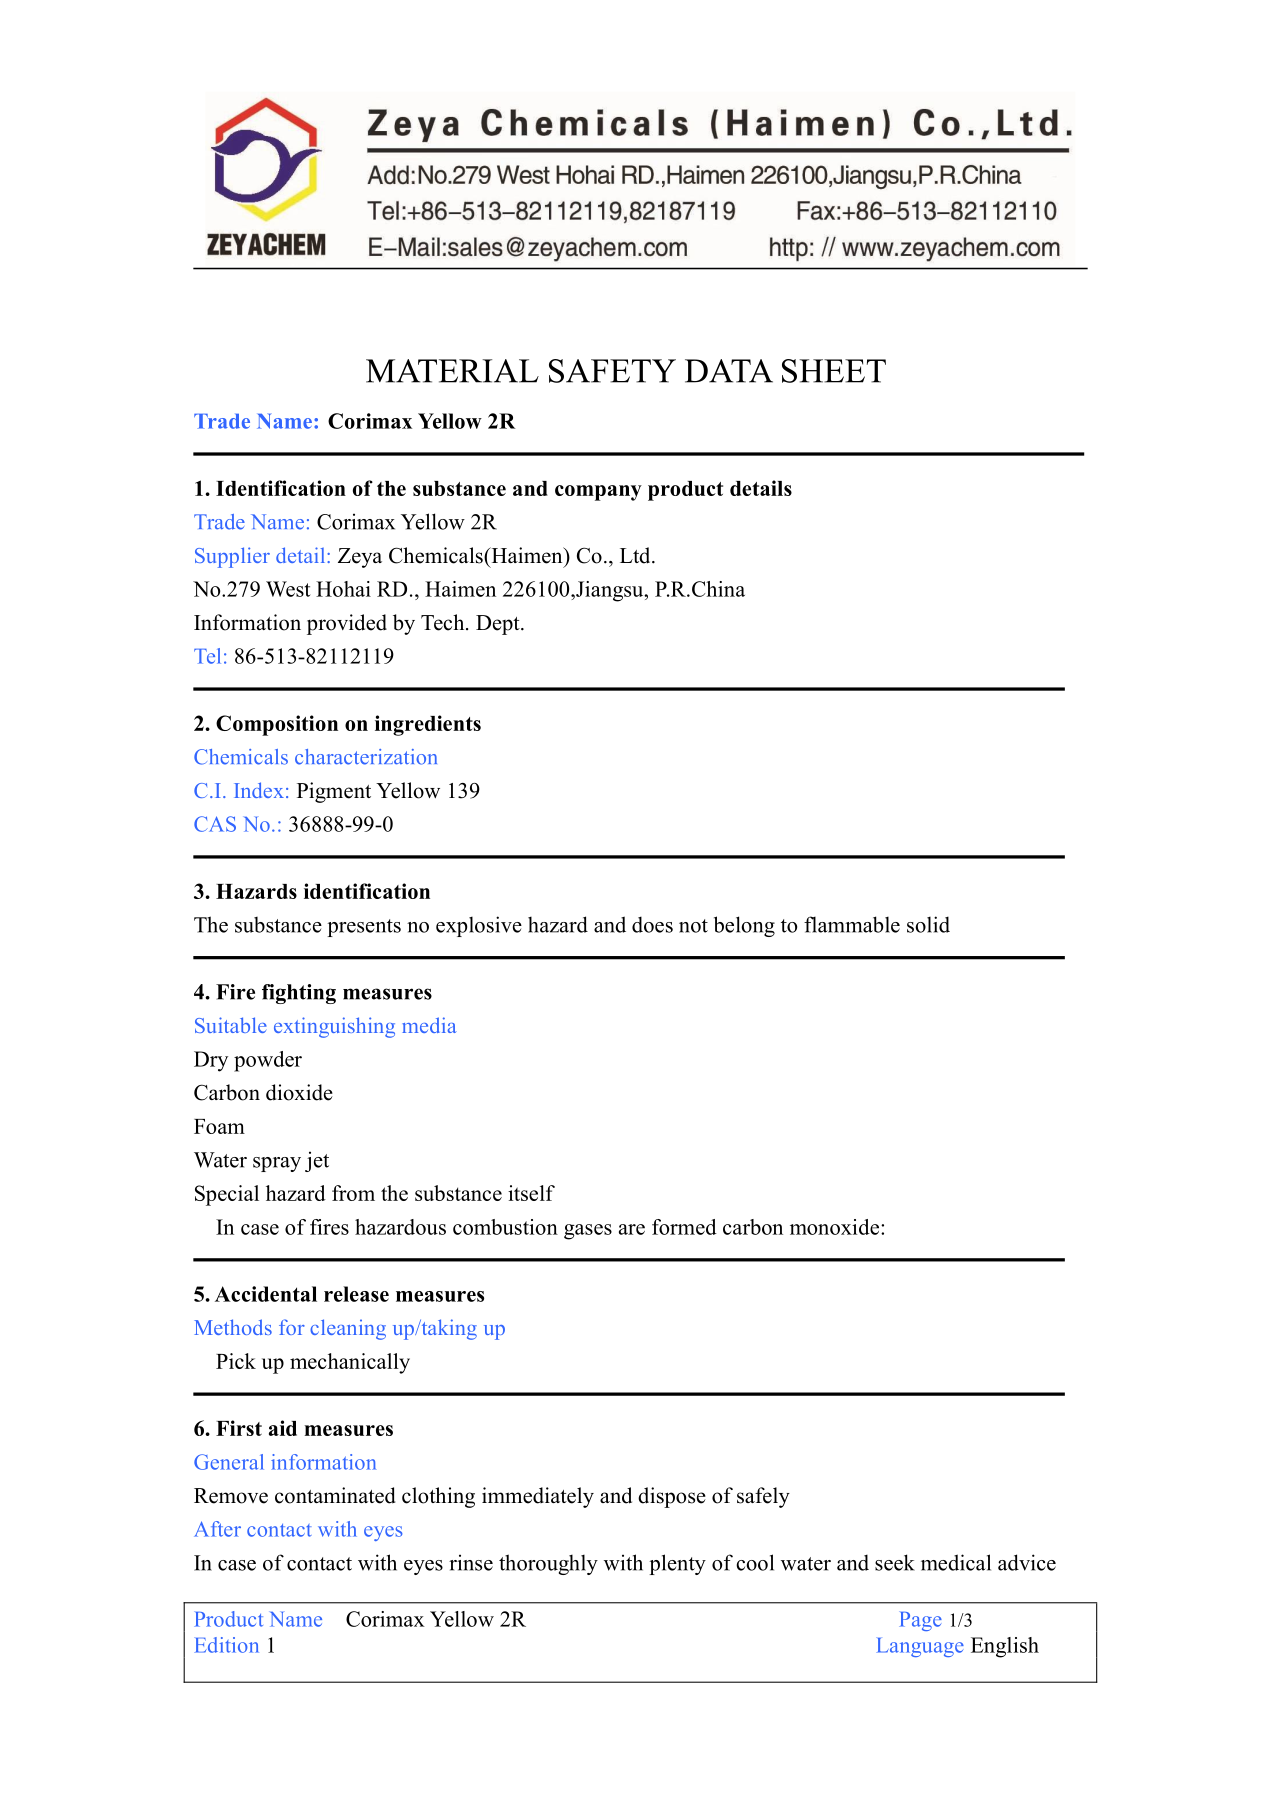  Describe the element at coordinates (852, 924) in the screenshot. I see `flammable` at that location.
